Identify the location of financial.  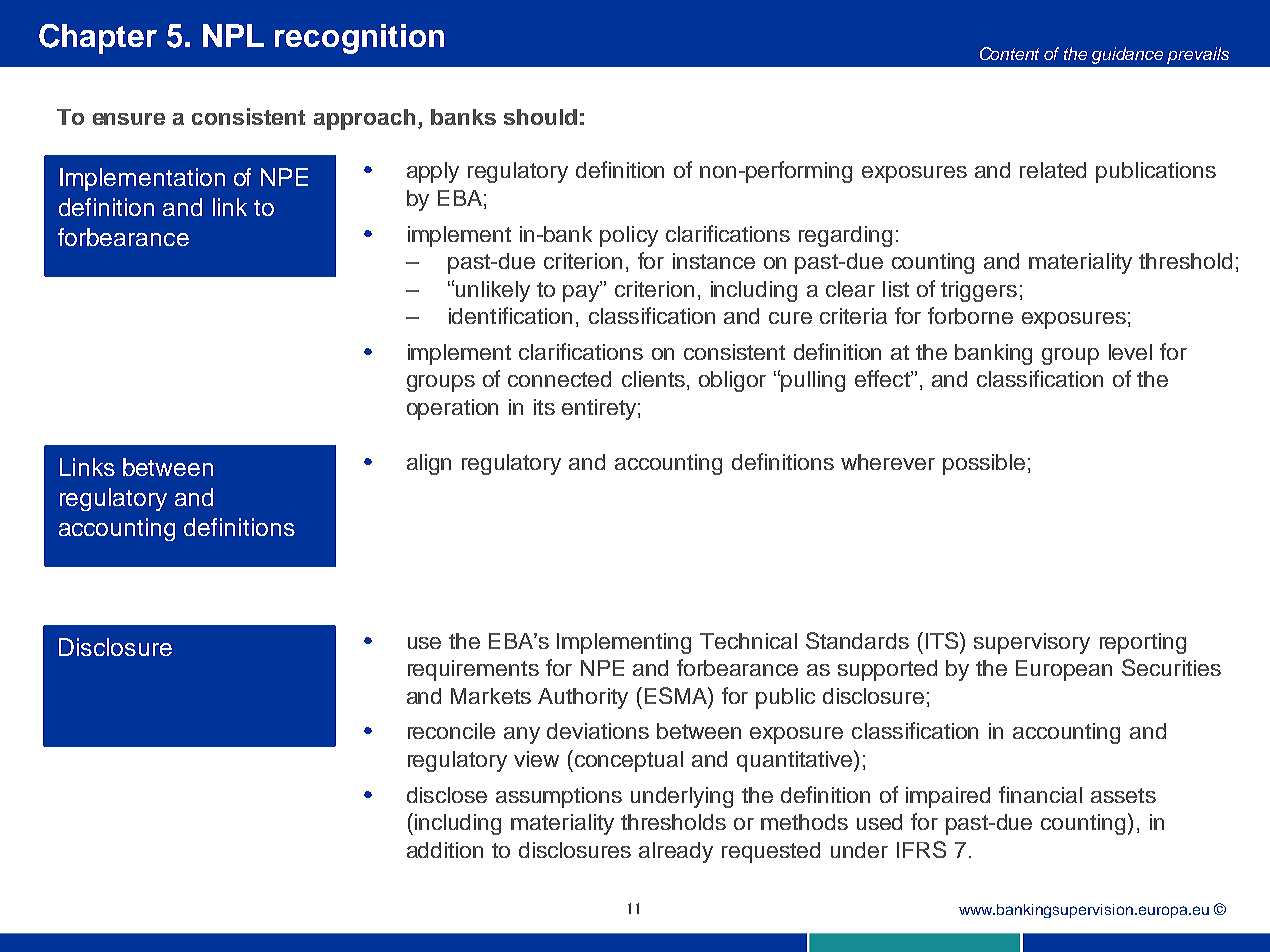
(1040, 794).
